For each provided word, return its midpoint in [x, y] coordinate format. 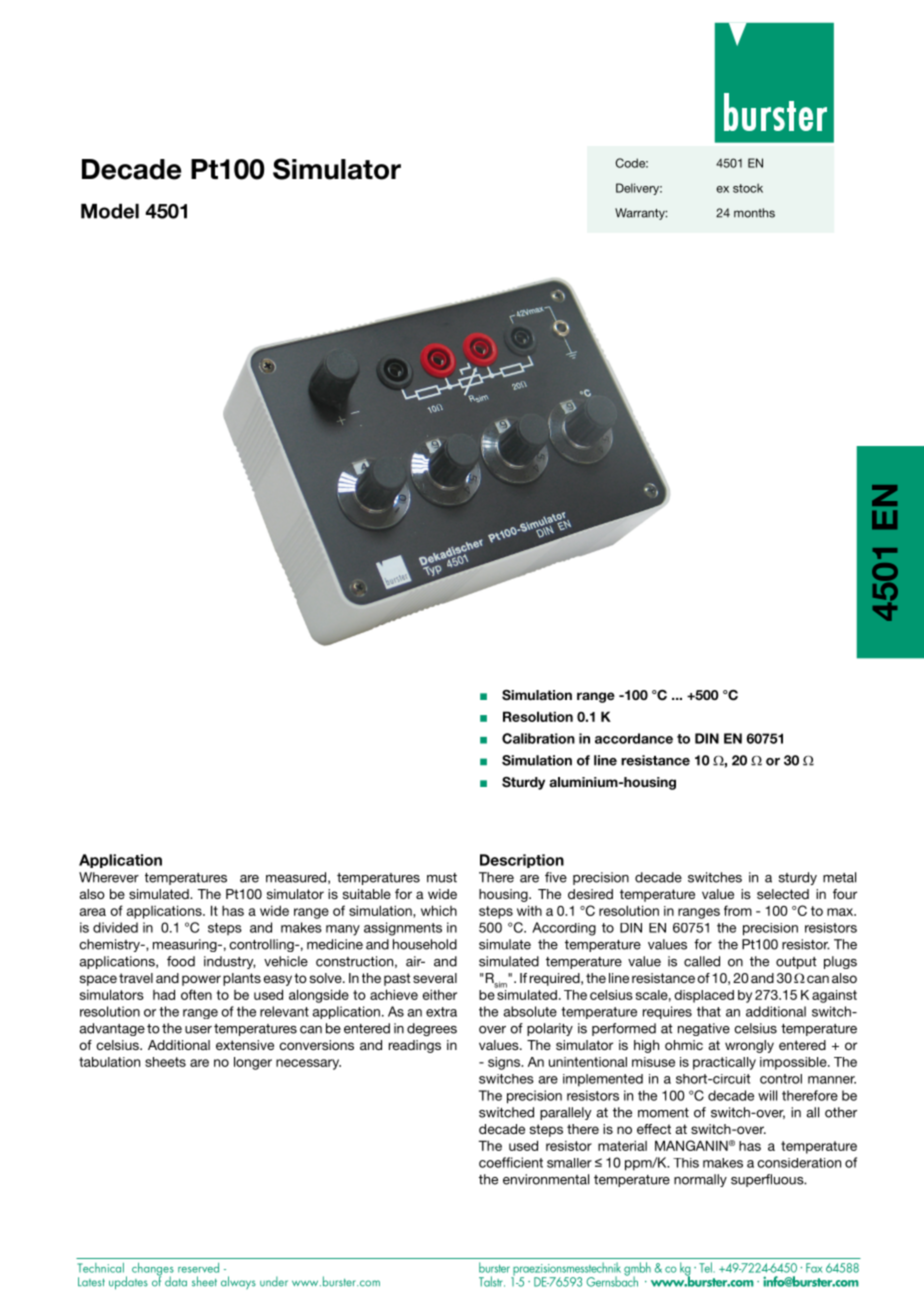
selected [783, 894]
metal [839, 877]
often [196, 994]
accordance [634, 738]
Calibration [538, 738]
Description [522, 861]
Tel [706, 1267]
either [440, 994]
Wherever [109, 877]
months [754, 213]
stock [748, 188]
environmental [546, 1179]
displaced [704, 996]
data [176, 1281]
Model [110, 211]
